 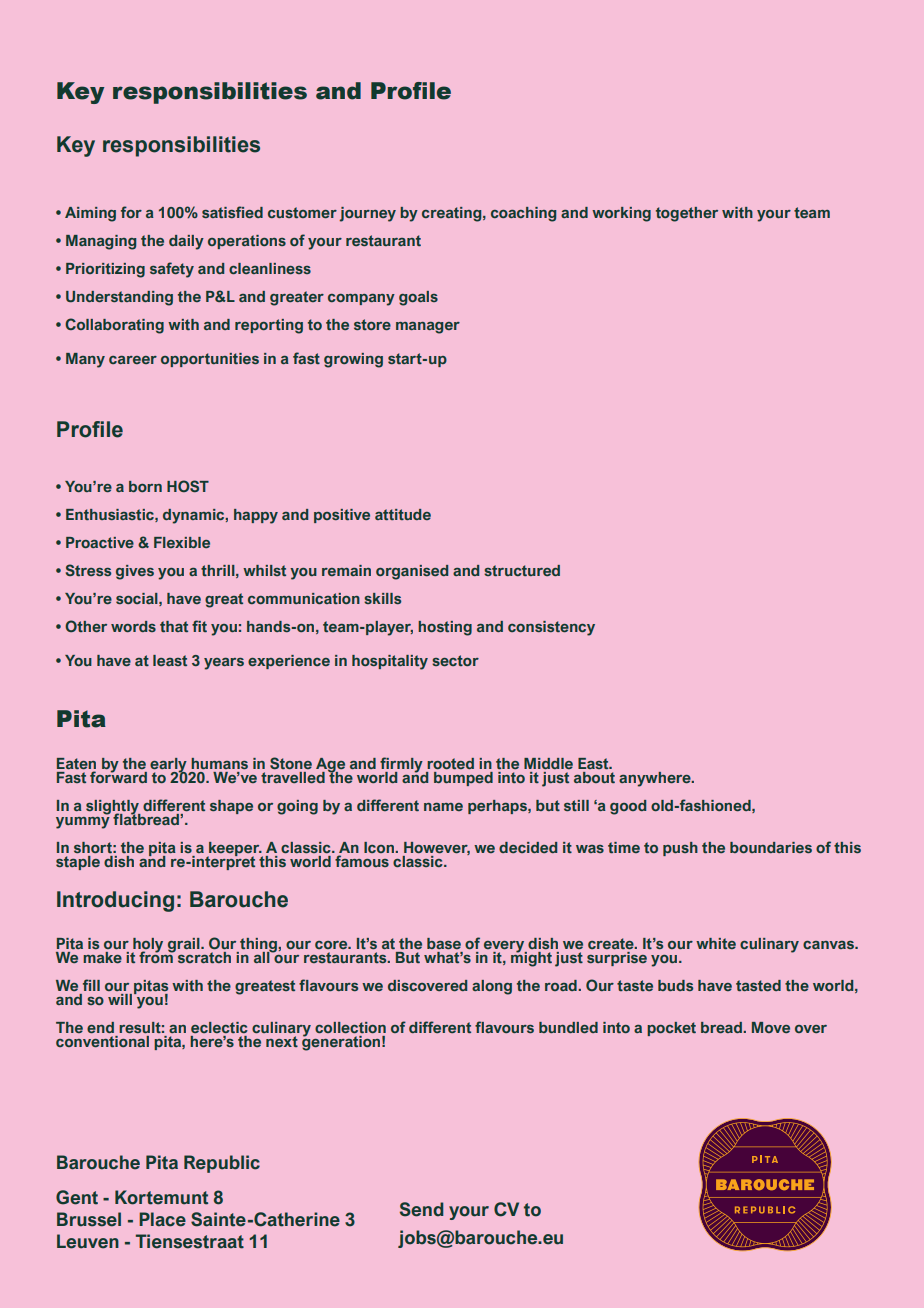 I want to click on rooted, so click(x=450, y=763).
